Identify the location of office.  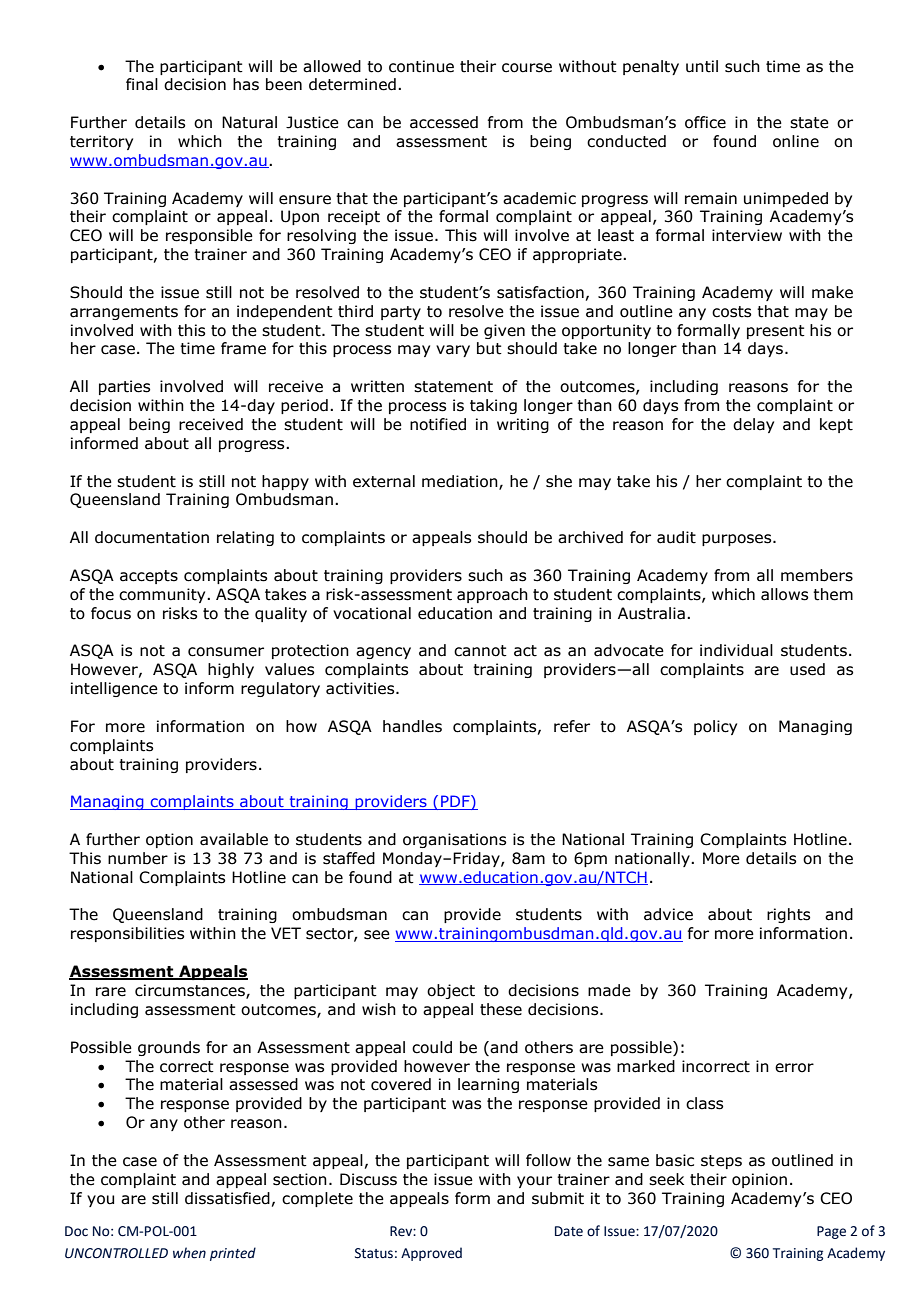
(705, 122).
